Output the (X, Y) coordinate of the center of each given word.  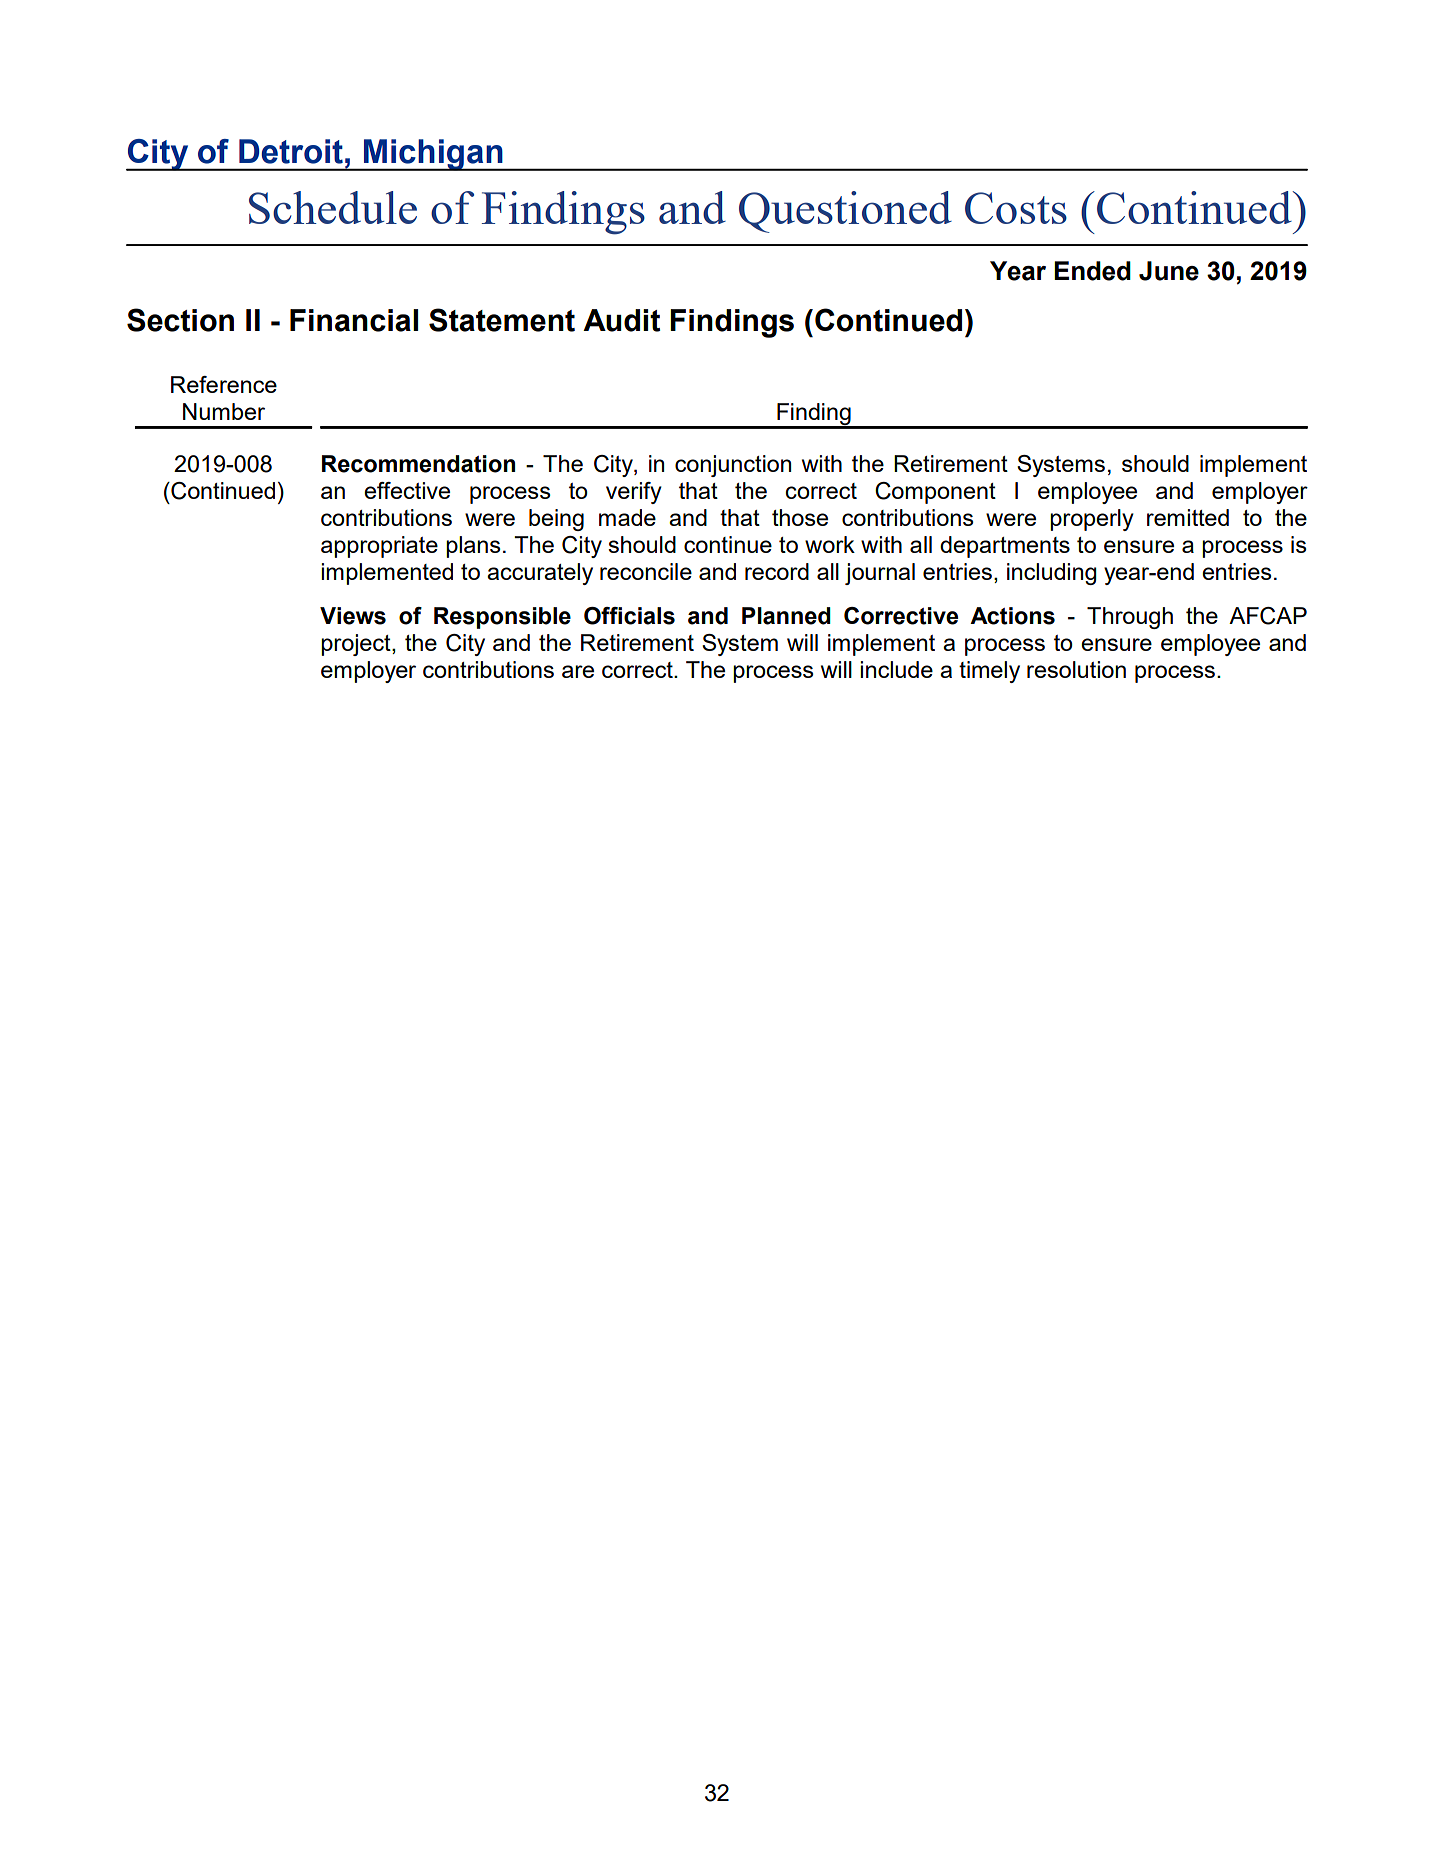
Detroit (291, 151)
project (357, 645)
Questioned (845, 212)
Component (935, 493)
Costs (1016, 208)
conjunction (733, 466)
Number (224, 411)
